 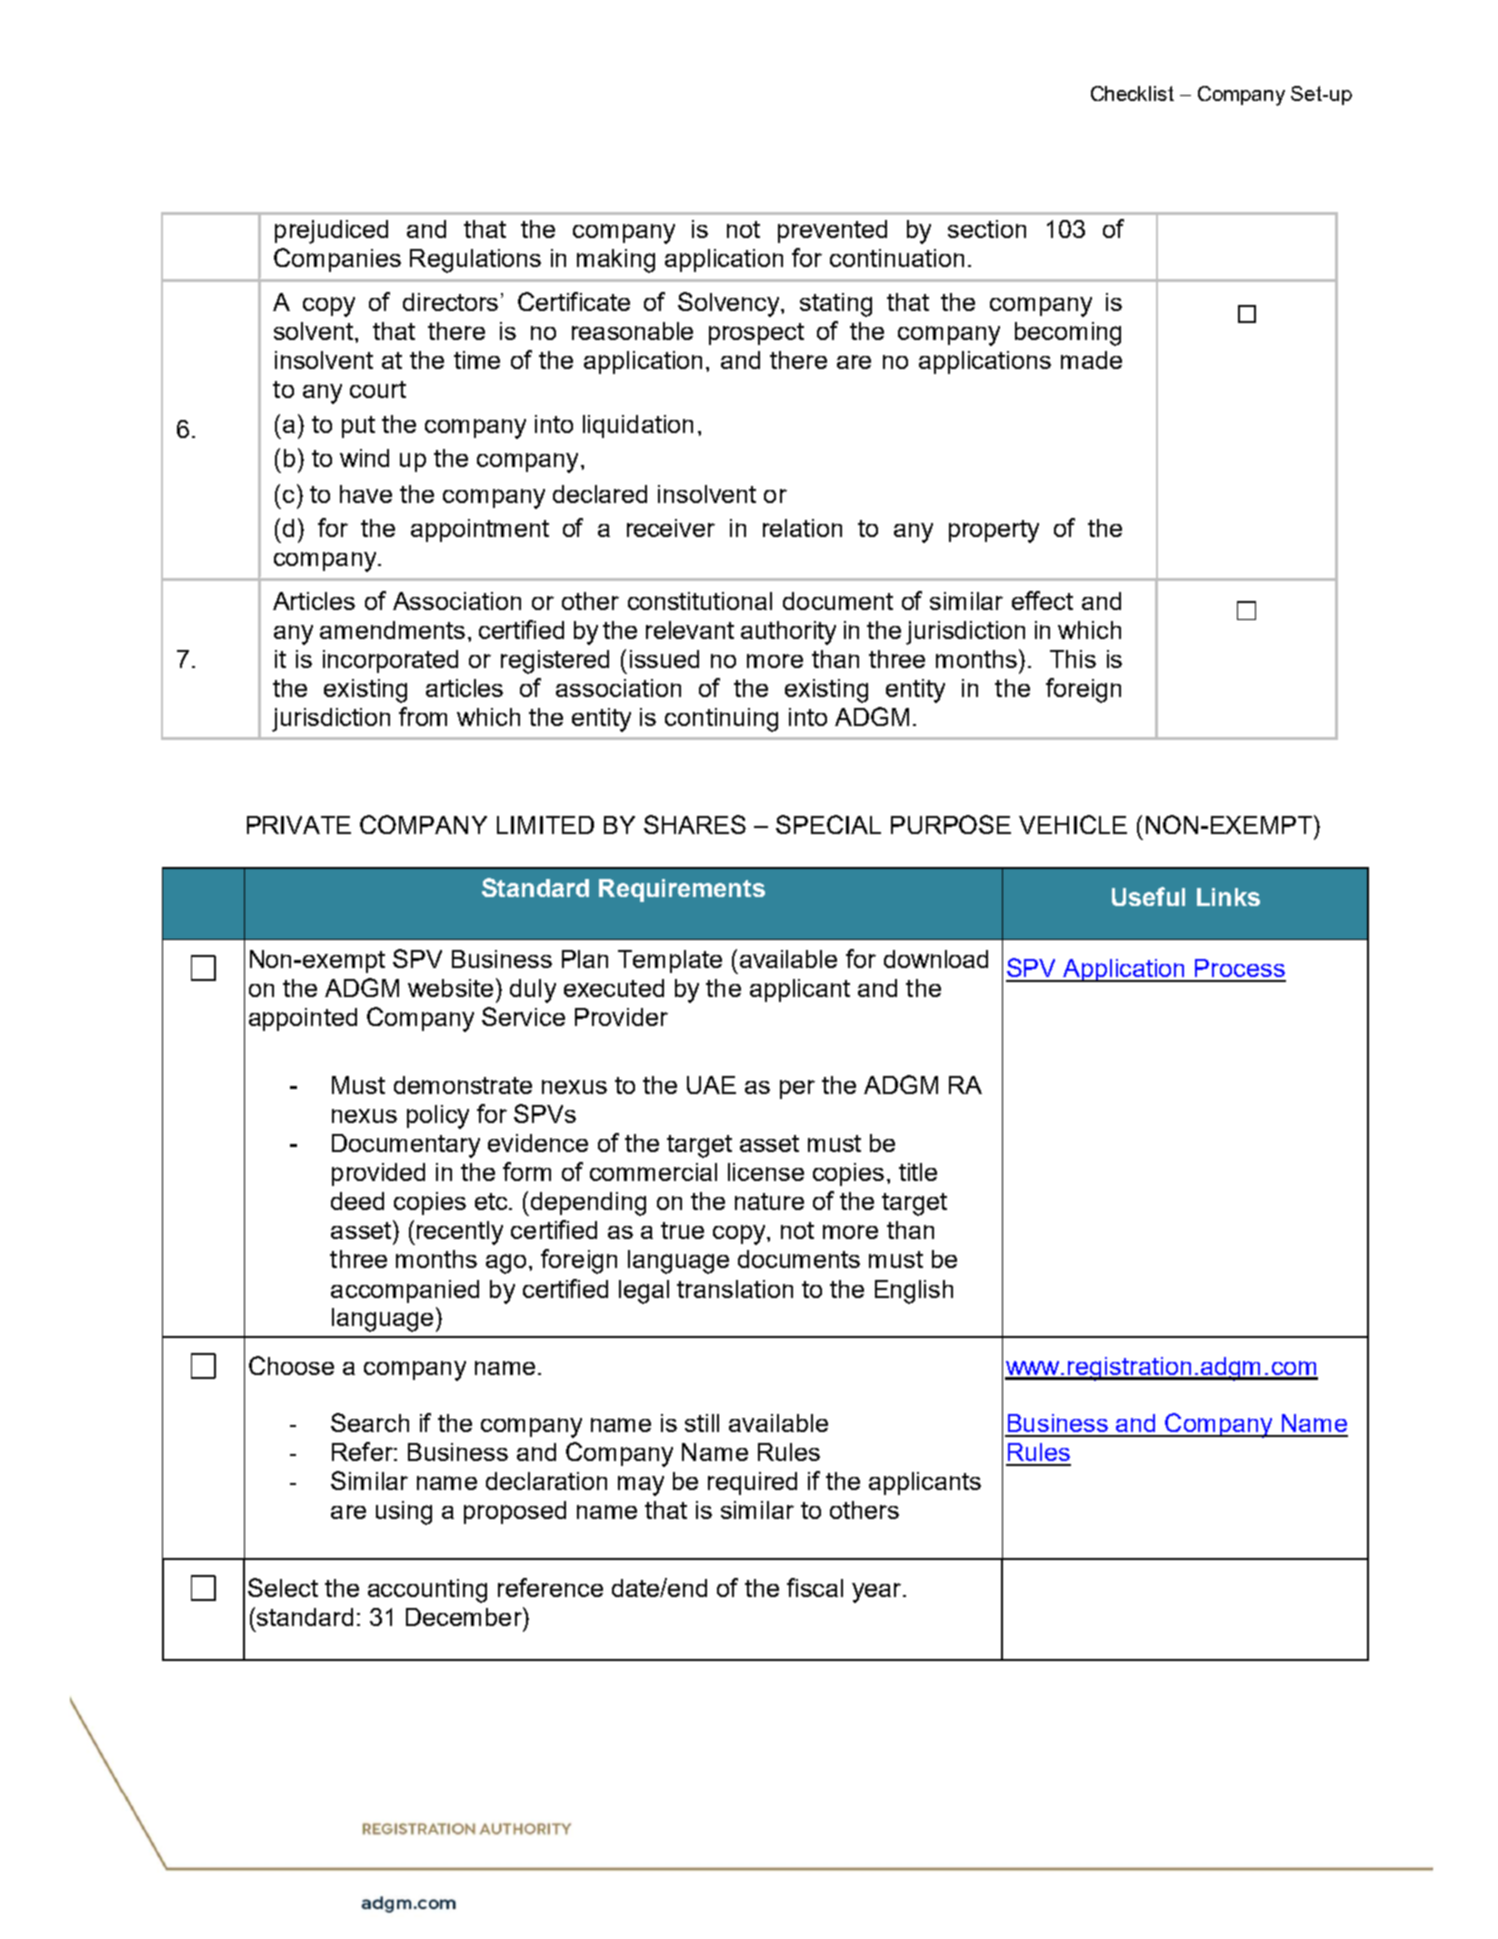 I want to click on prevented, so click(x=832, y=231).
